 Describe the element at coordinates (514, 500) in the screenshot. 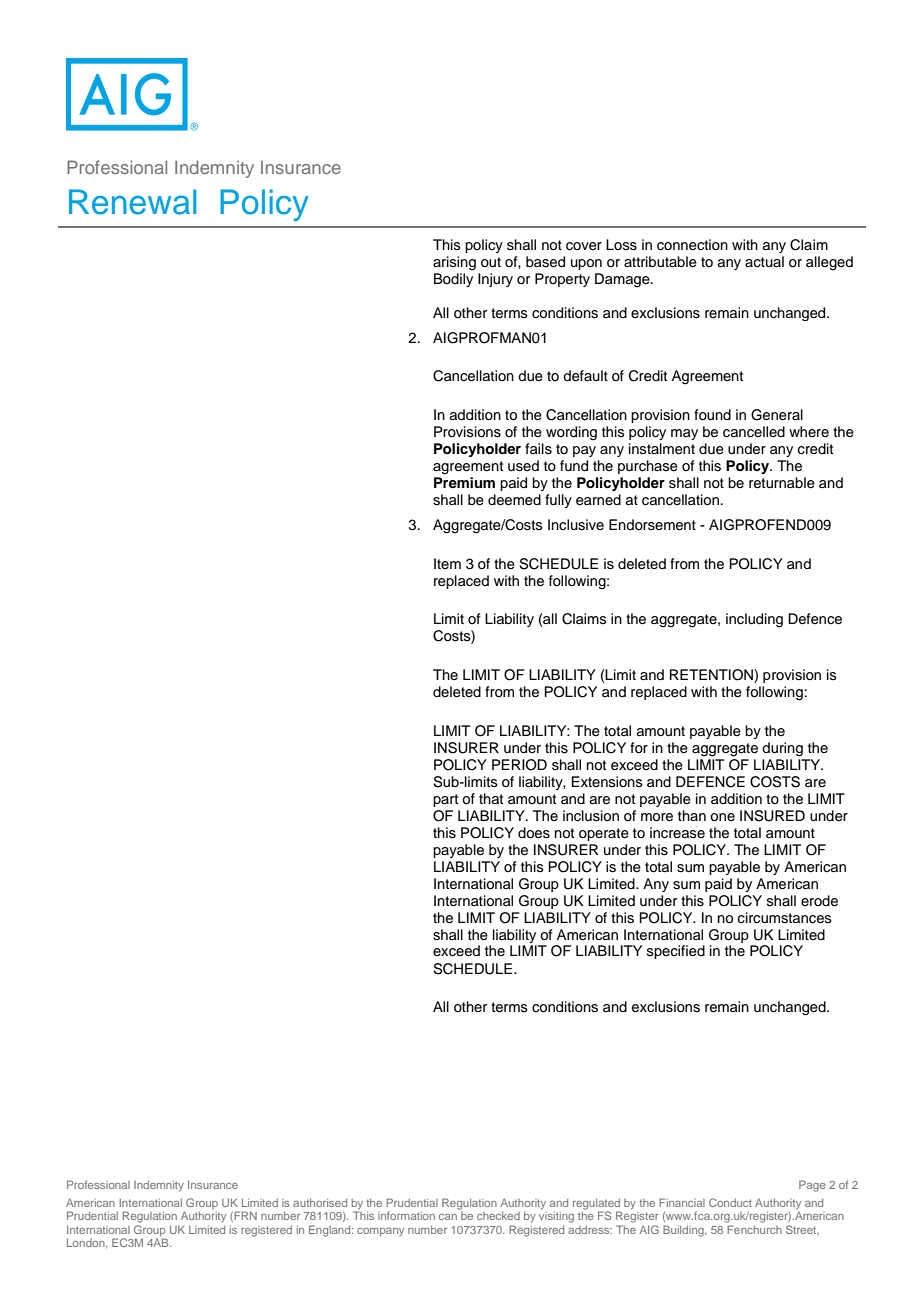

I see `deemed` at that location.
